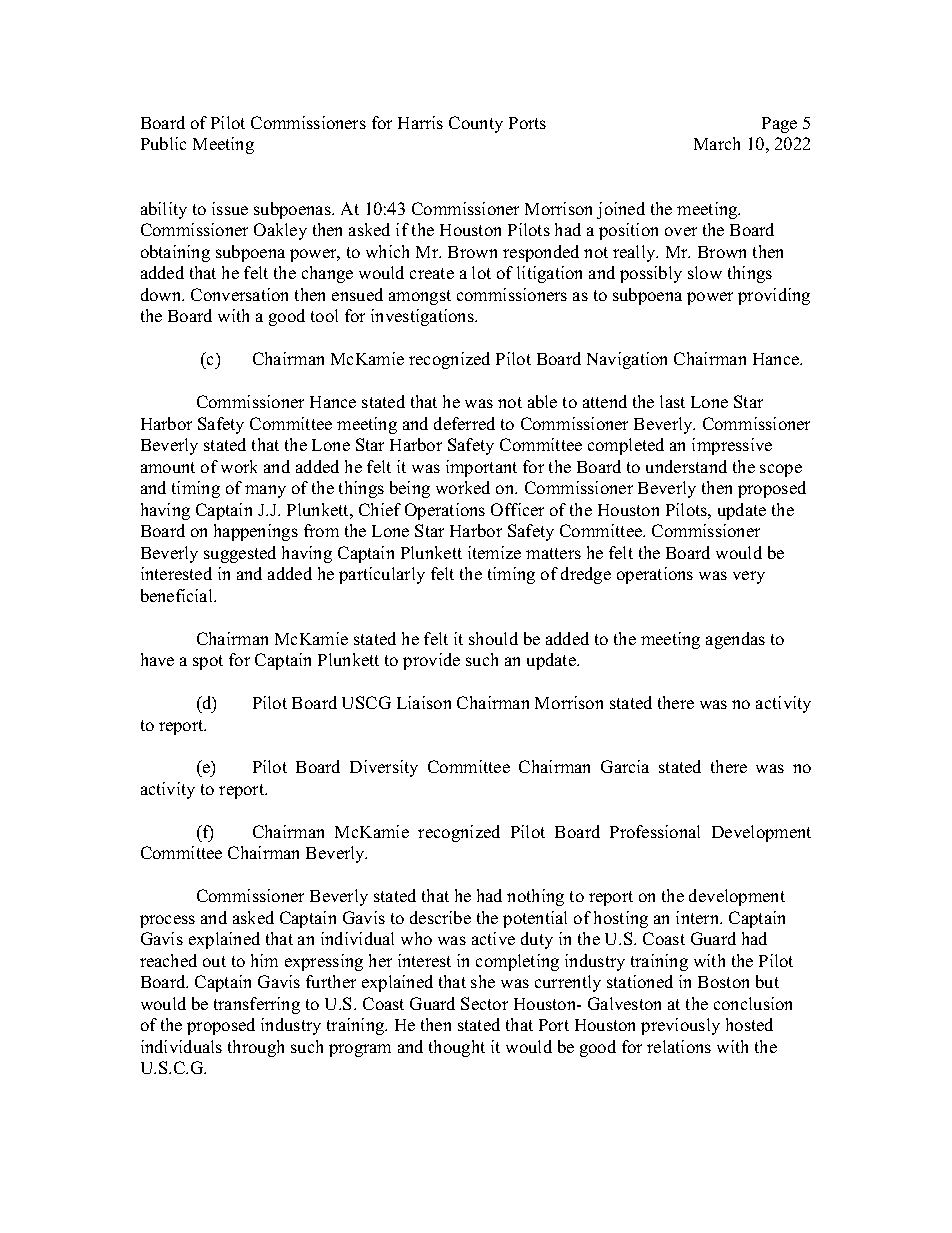 This page has height=1233, width=952. I want to click on Public, so click(163, 143).
